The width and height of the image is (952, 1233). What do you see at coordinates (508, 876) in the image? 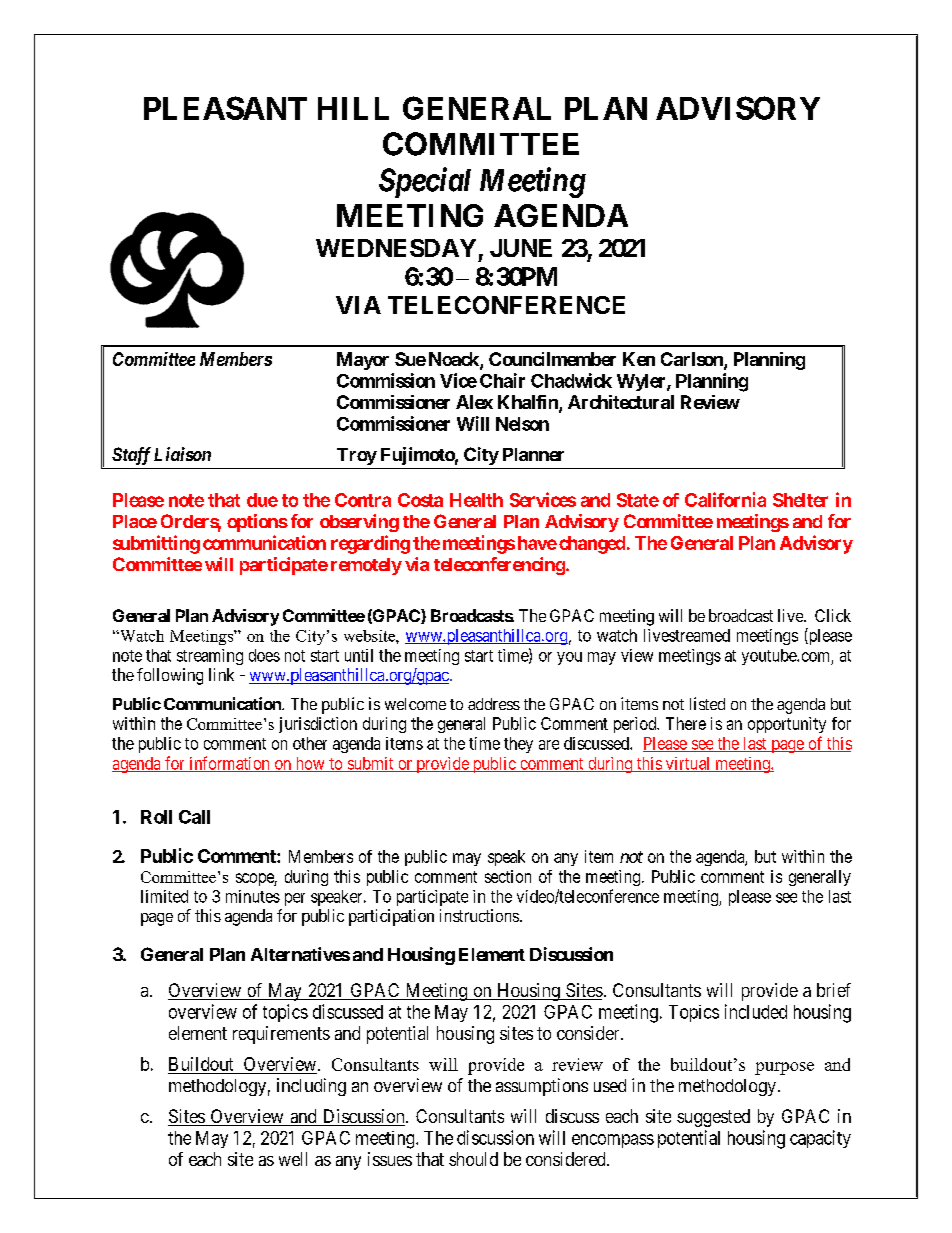
I see `section` at bounding box center [508, 876].
